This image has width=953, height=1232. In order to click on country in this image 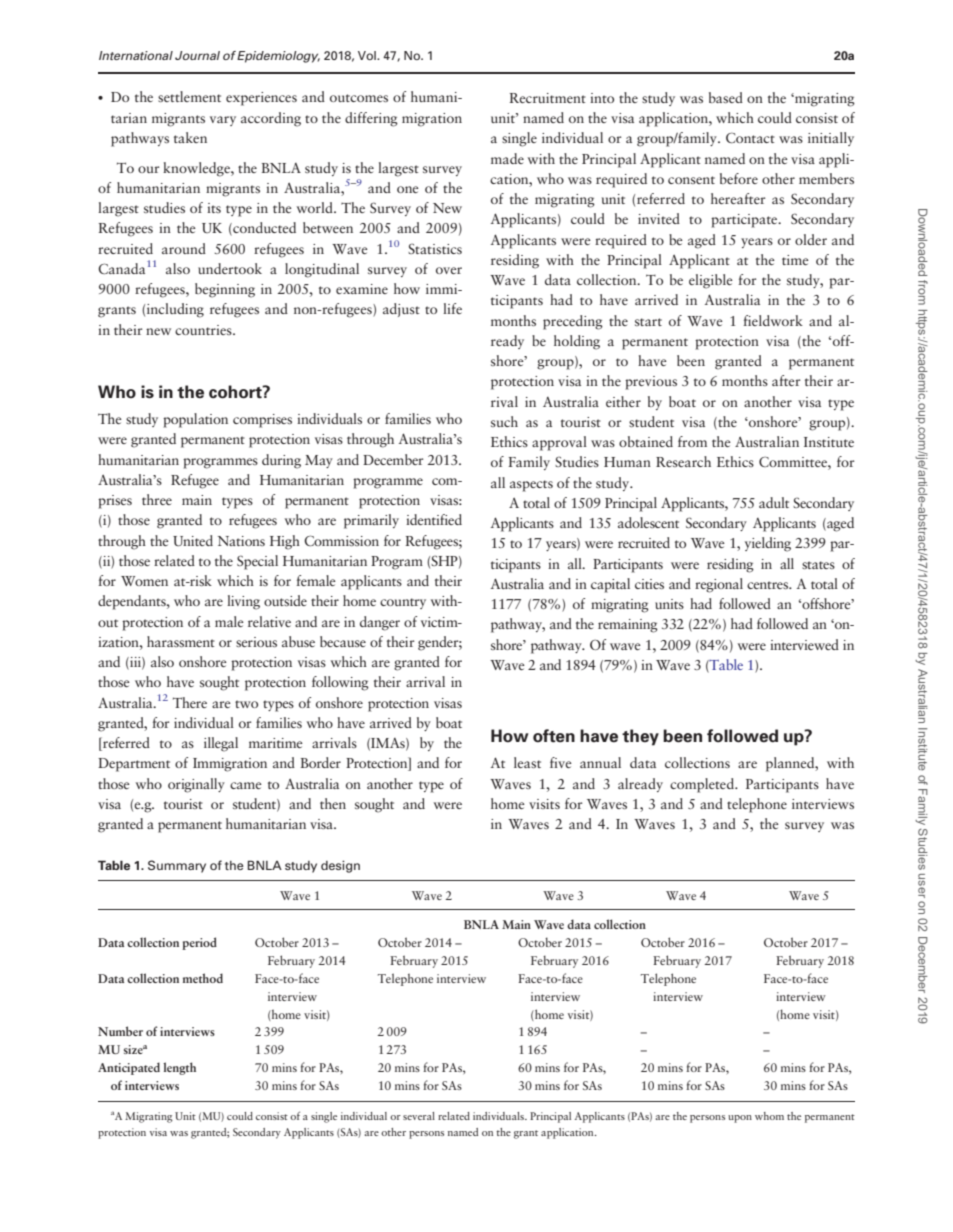, I will do `click(403, 603)`.
